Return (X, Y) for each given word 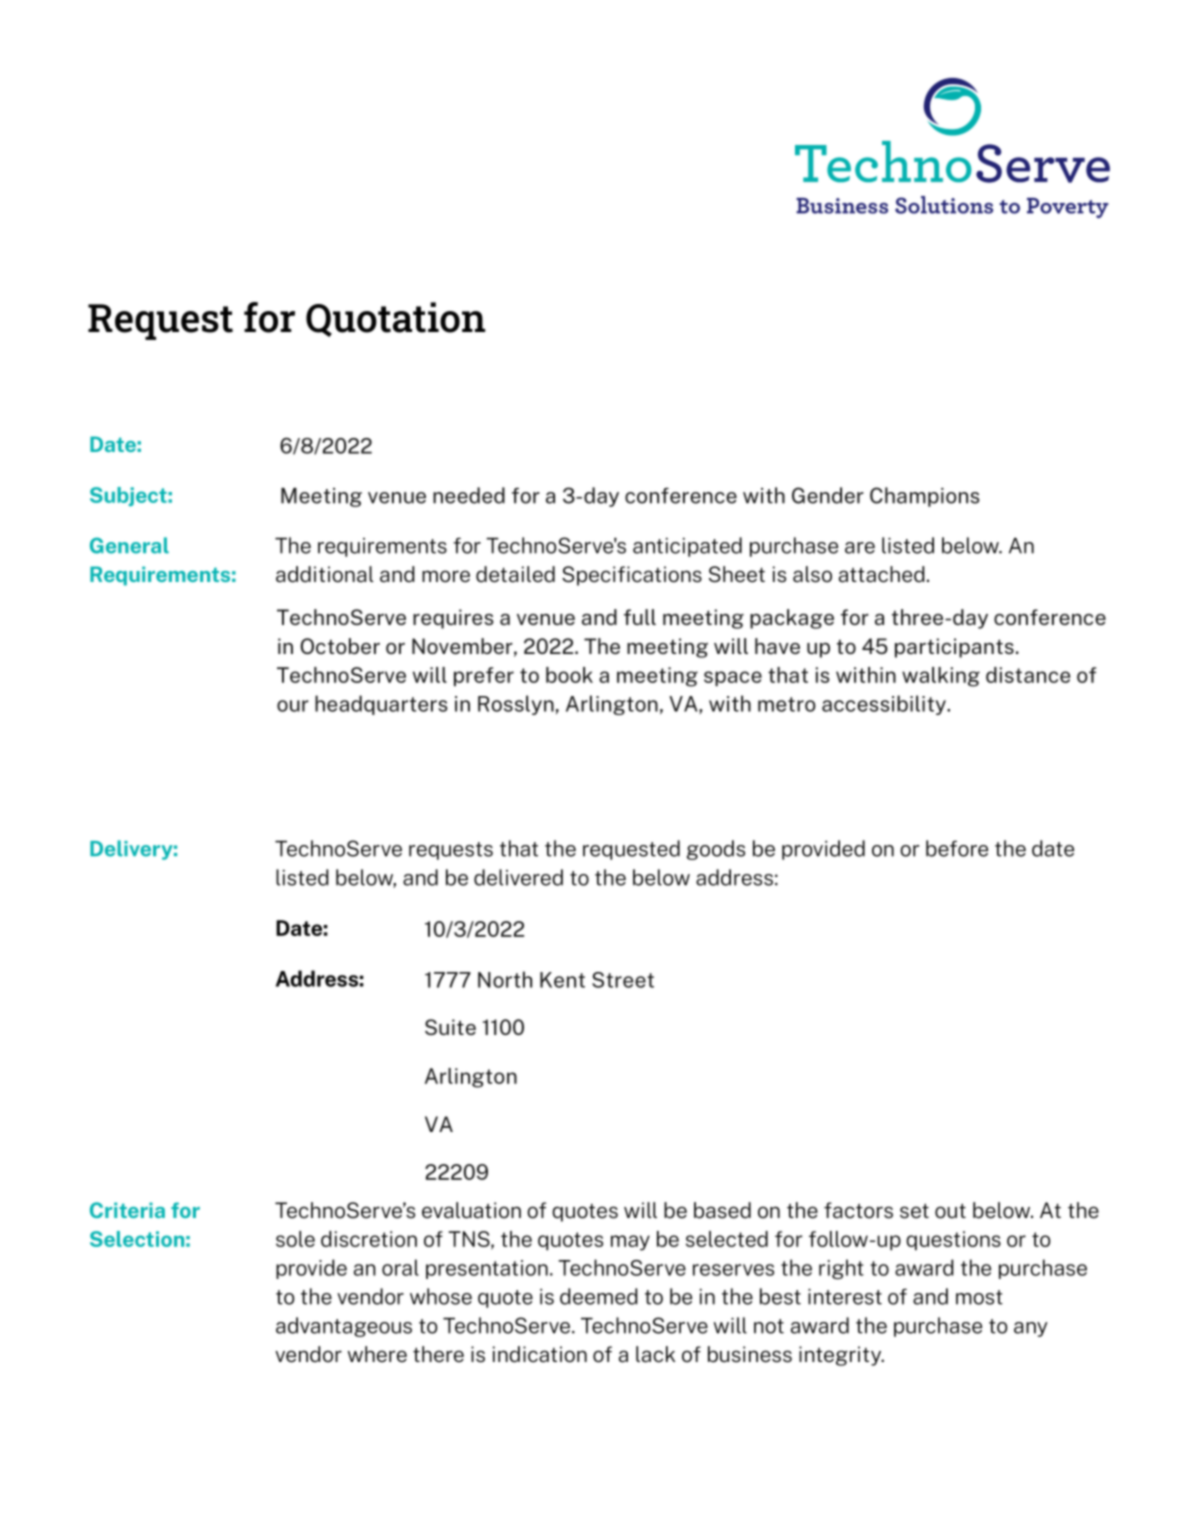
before (957, 848)
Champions (925, 497)
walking (941, 677)
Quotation (395, 319)
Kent (562, 980)
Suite (450, 1027)
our (293, 706)
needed (469, 495)
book (569, 675)
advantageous (344, 1327)
